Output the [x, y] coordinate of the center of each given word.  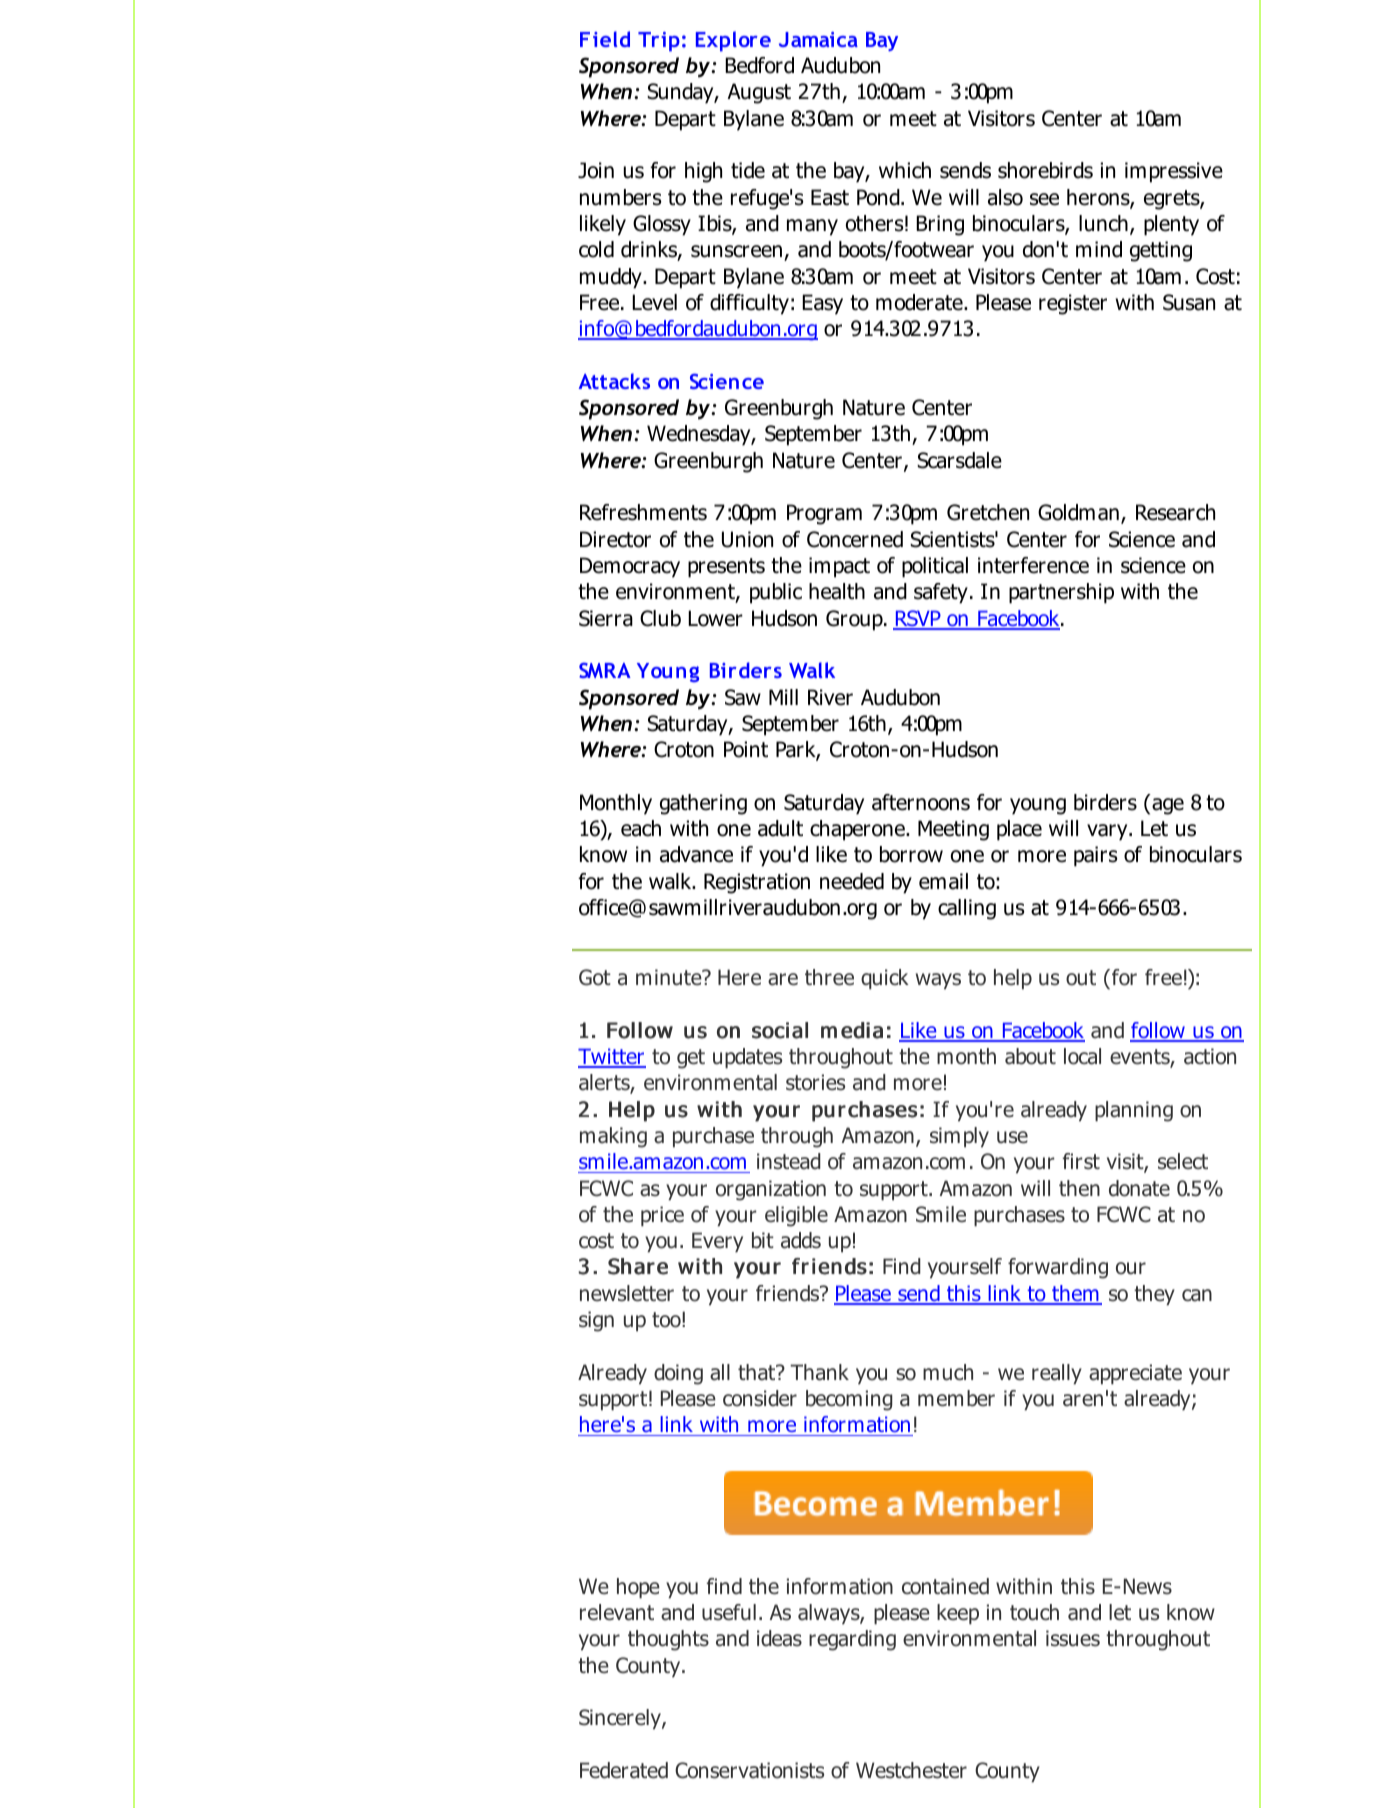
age [1168, 806]
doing [678, 1374]
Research [1175, 512]
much [948, 1372]
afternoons [921, 802]
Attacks [614, 381]
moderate [920, 302]
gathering [703, 804]
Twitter [612, 1057]
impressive [1174, 172]
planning [1134, 1111]
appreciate [1135, 1374]
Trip [659, 42]
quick [885, 979]
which [905, 170]
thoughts [668, 1640]
